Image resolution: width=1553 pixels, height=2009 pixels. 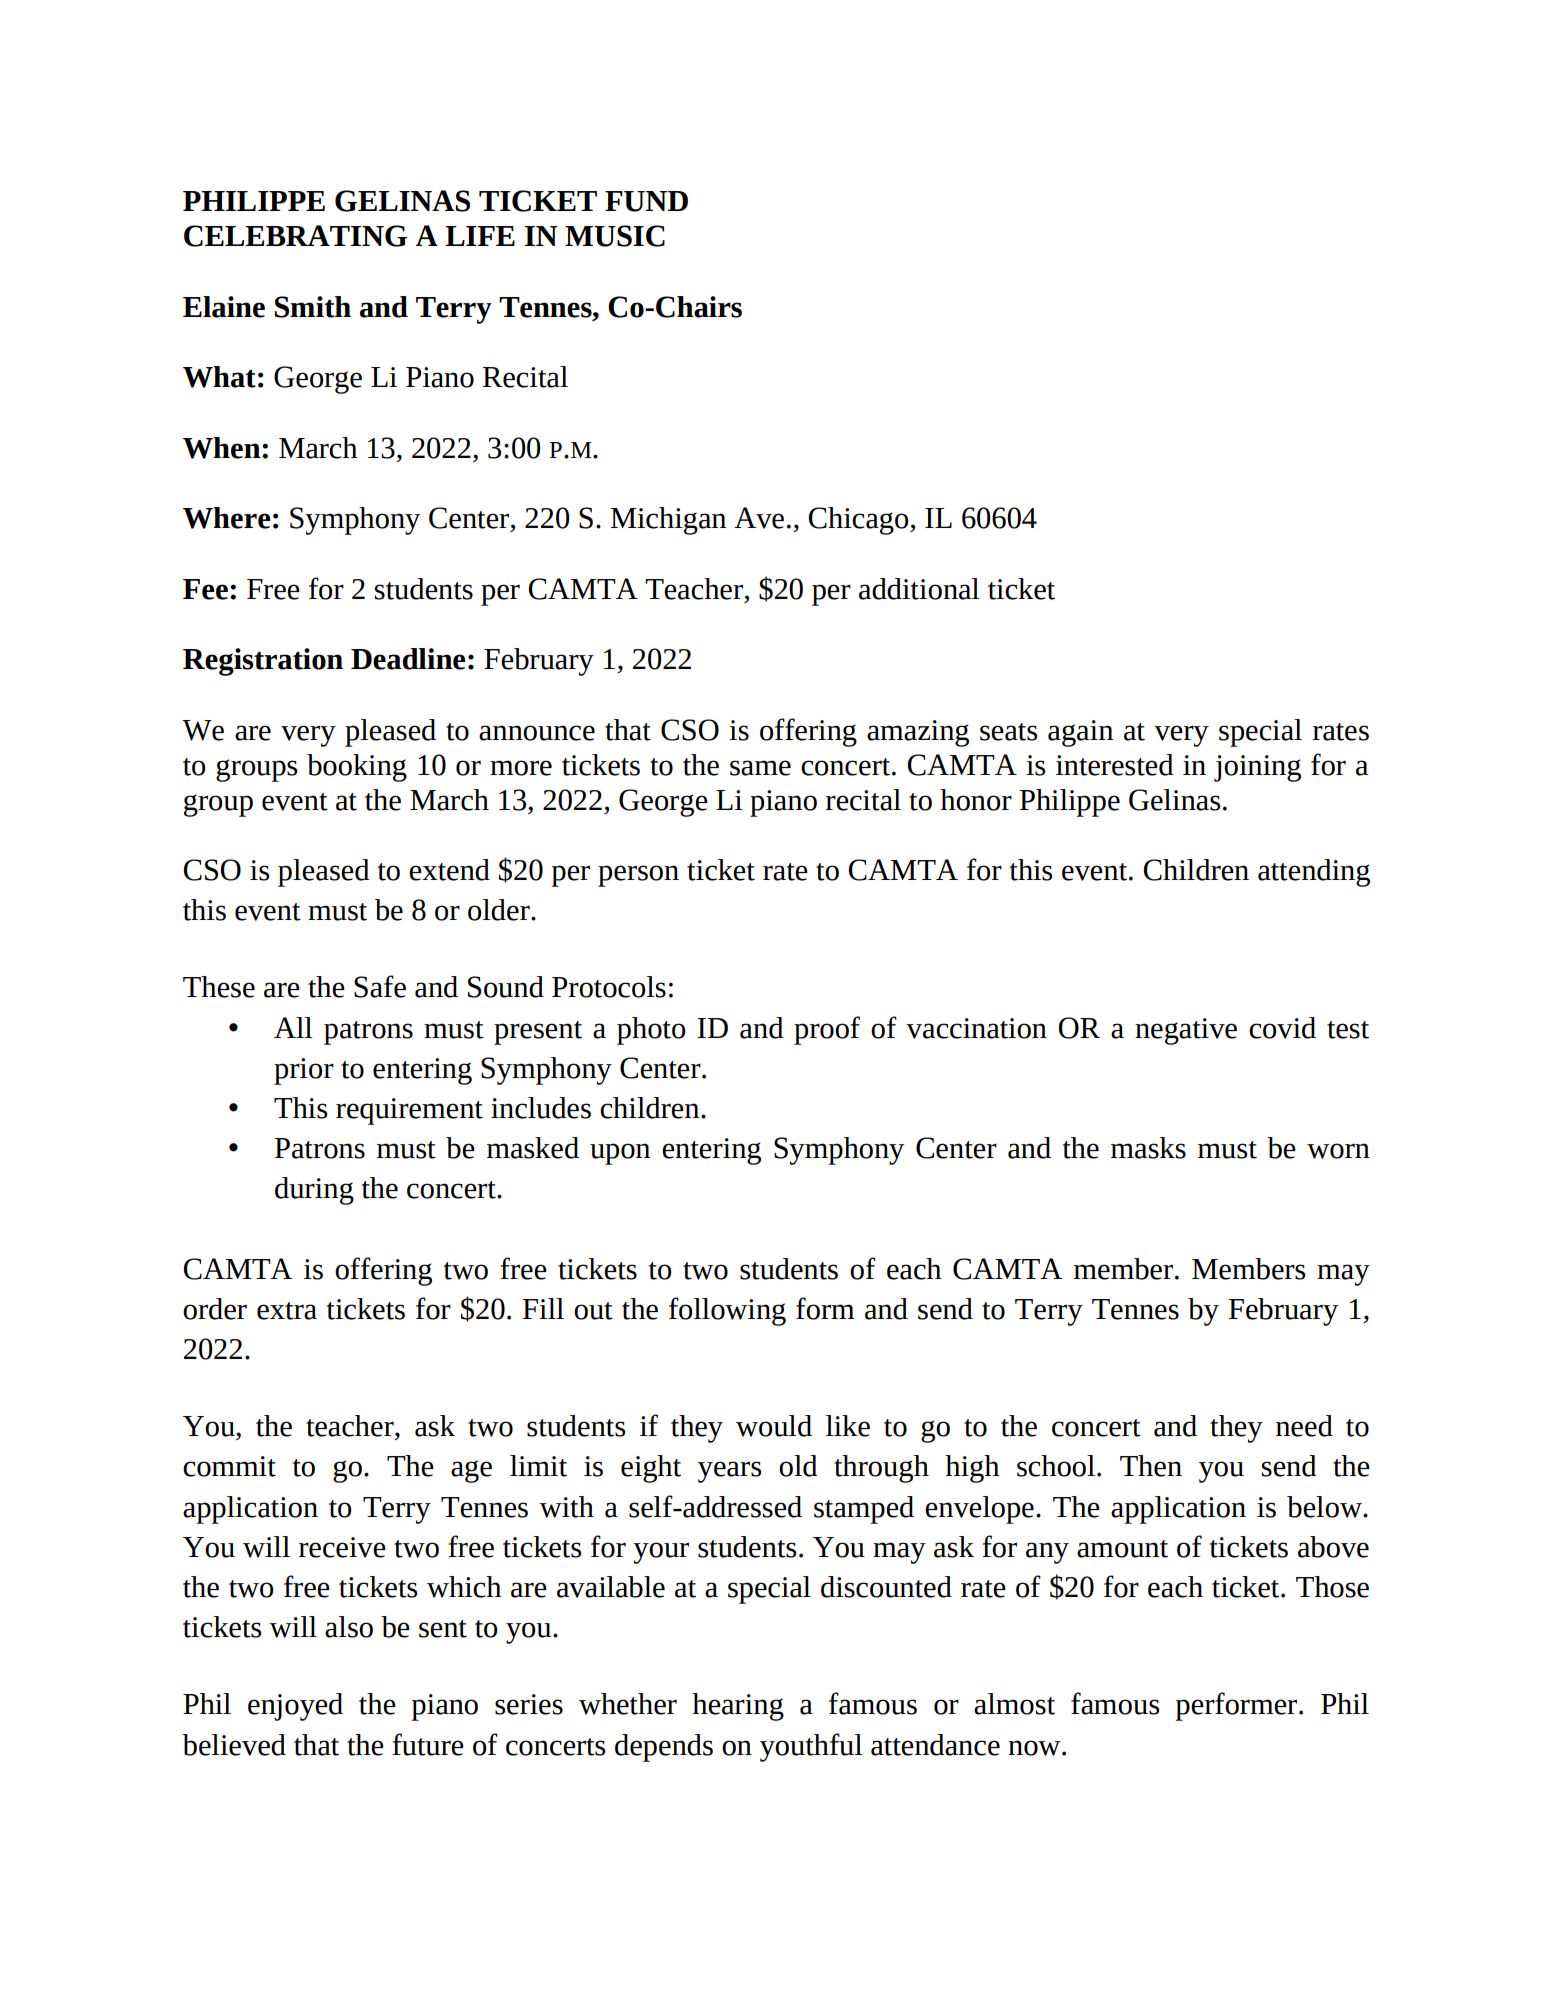 I want to click on masks, so click(x=1148, y=1148).
